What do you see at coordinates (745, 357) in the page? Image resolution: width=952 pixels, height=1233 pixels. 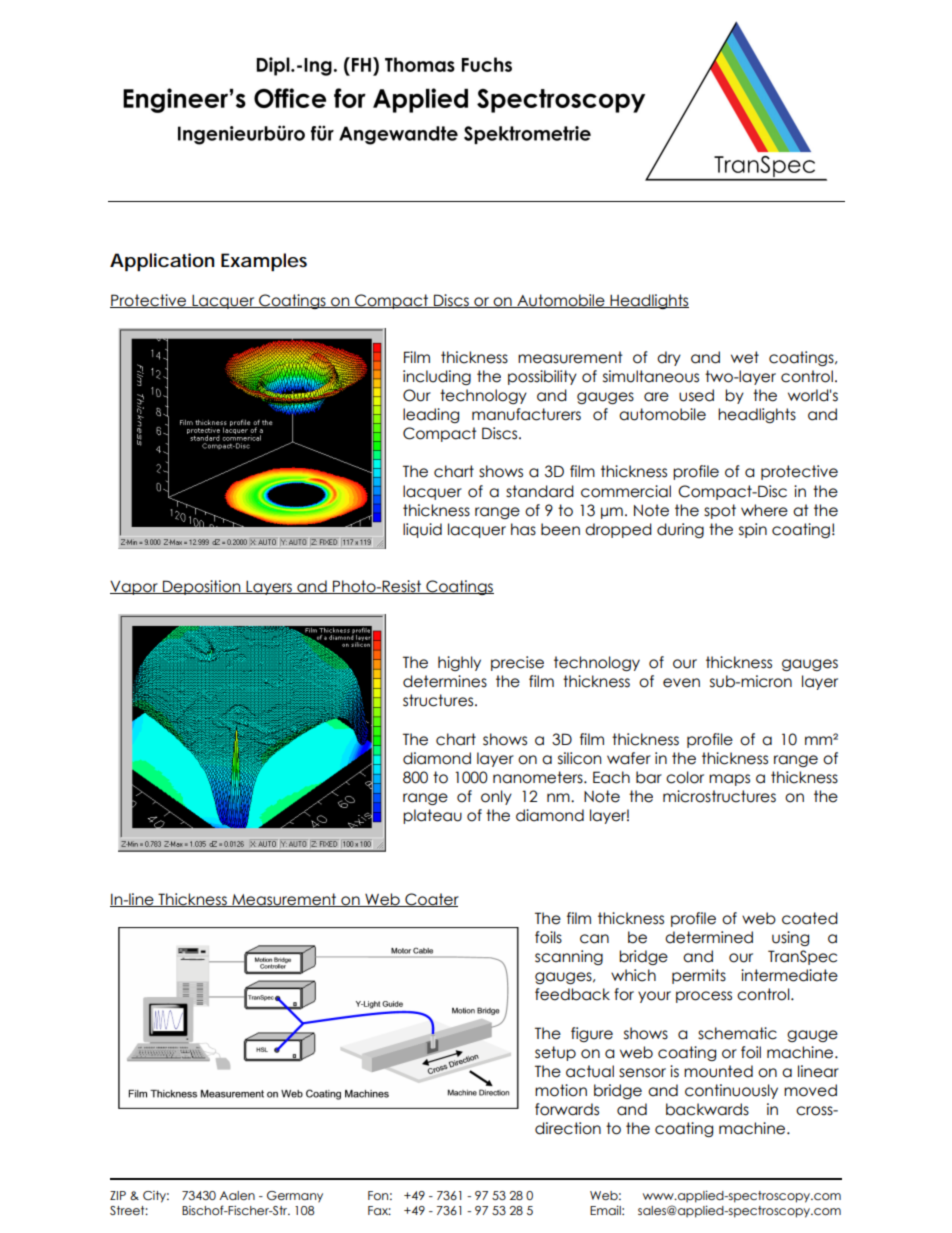 I see `wet` at bounding box center [745, 357].
